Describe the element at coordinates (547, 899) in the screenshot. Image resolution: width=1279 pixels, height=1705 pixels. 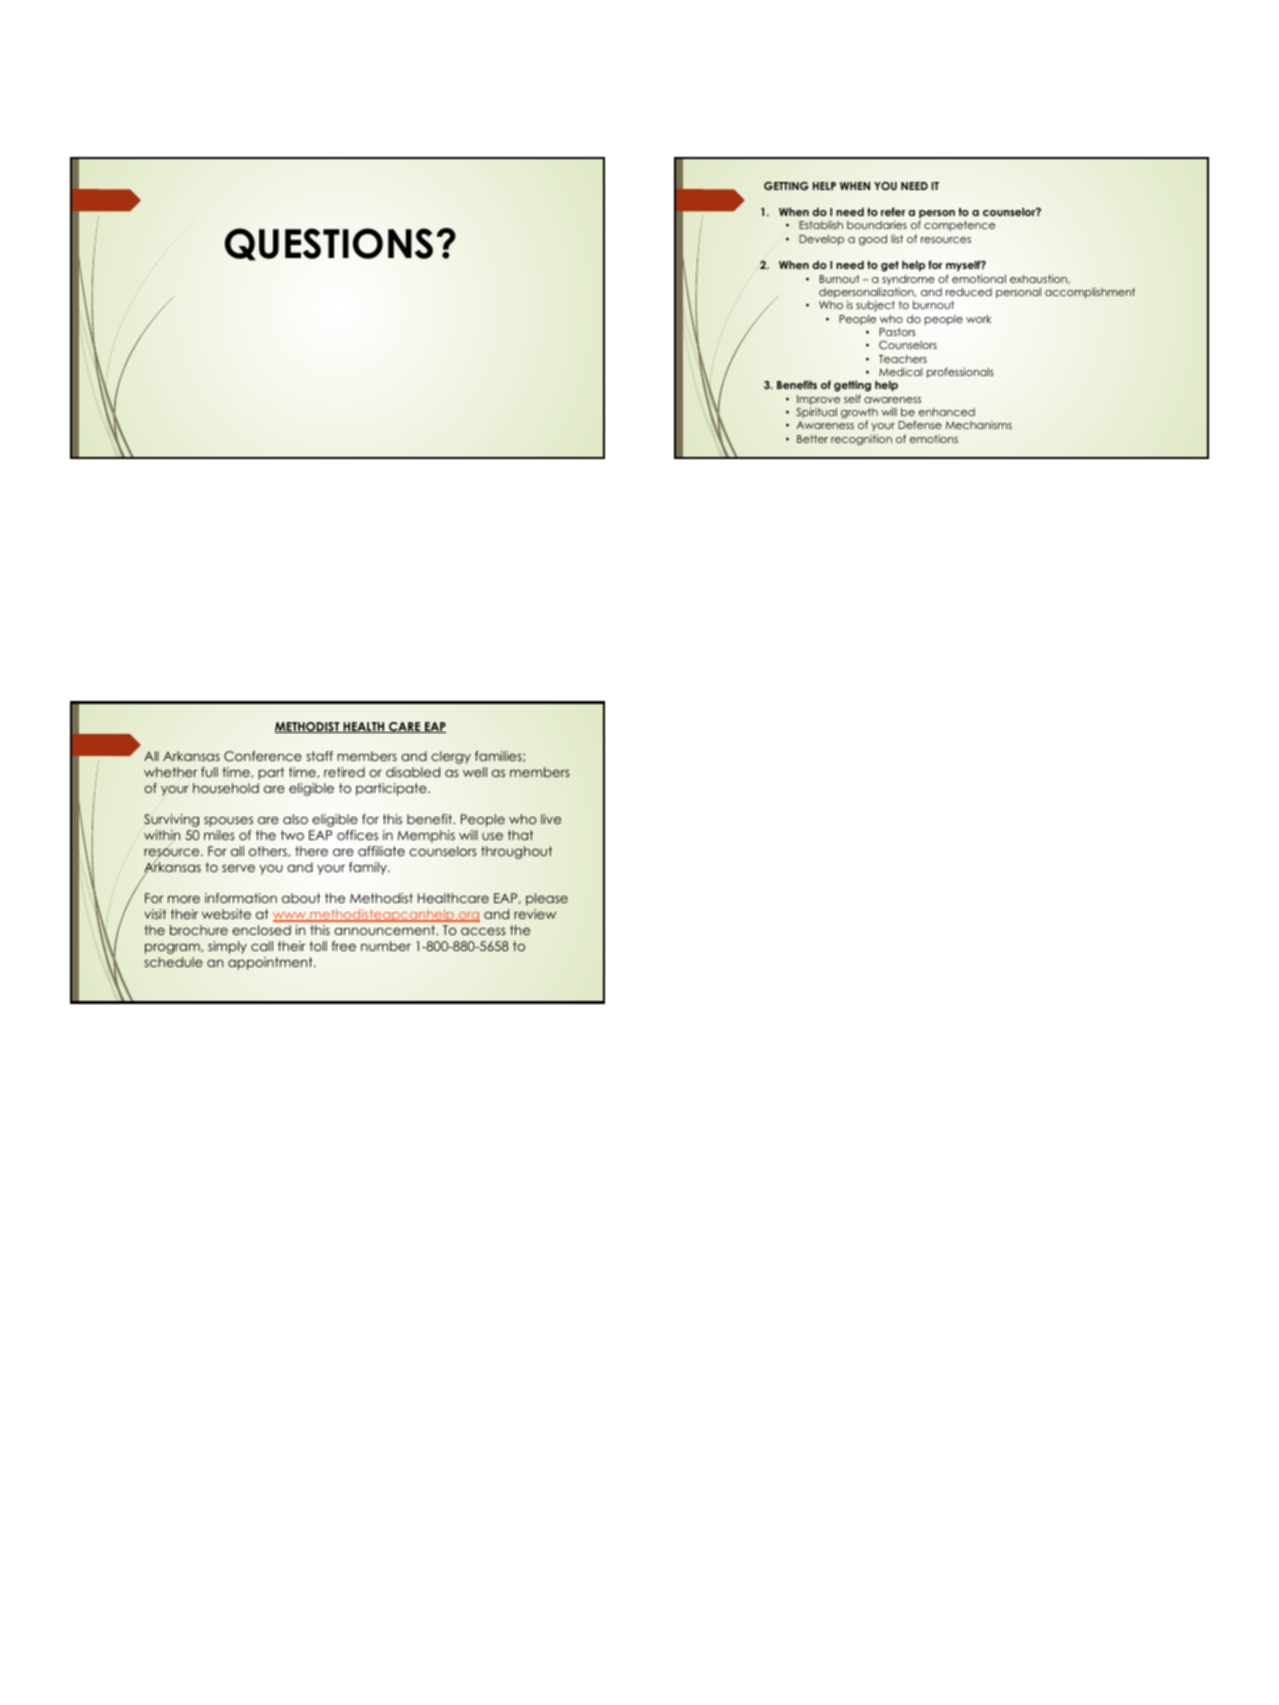
I see `please` at that location.
